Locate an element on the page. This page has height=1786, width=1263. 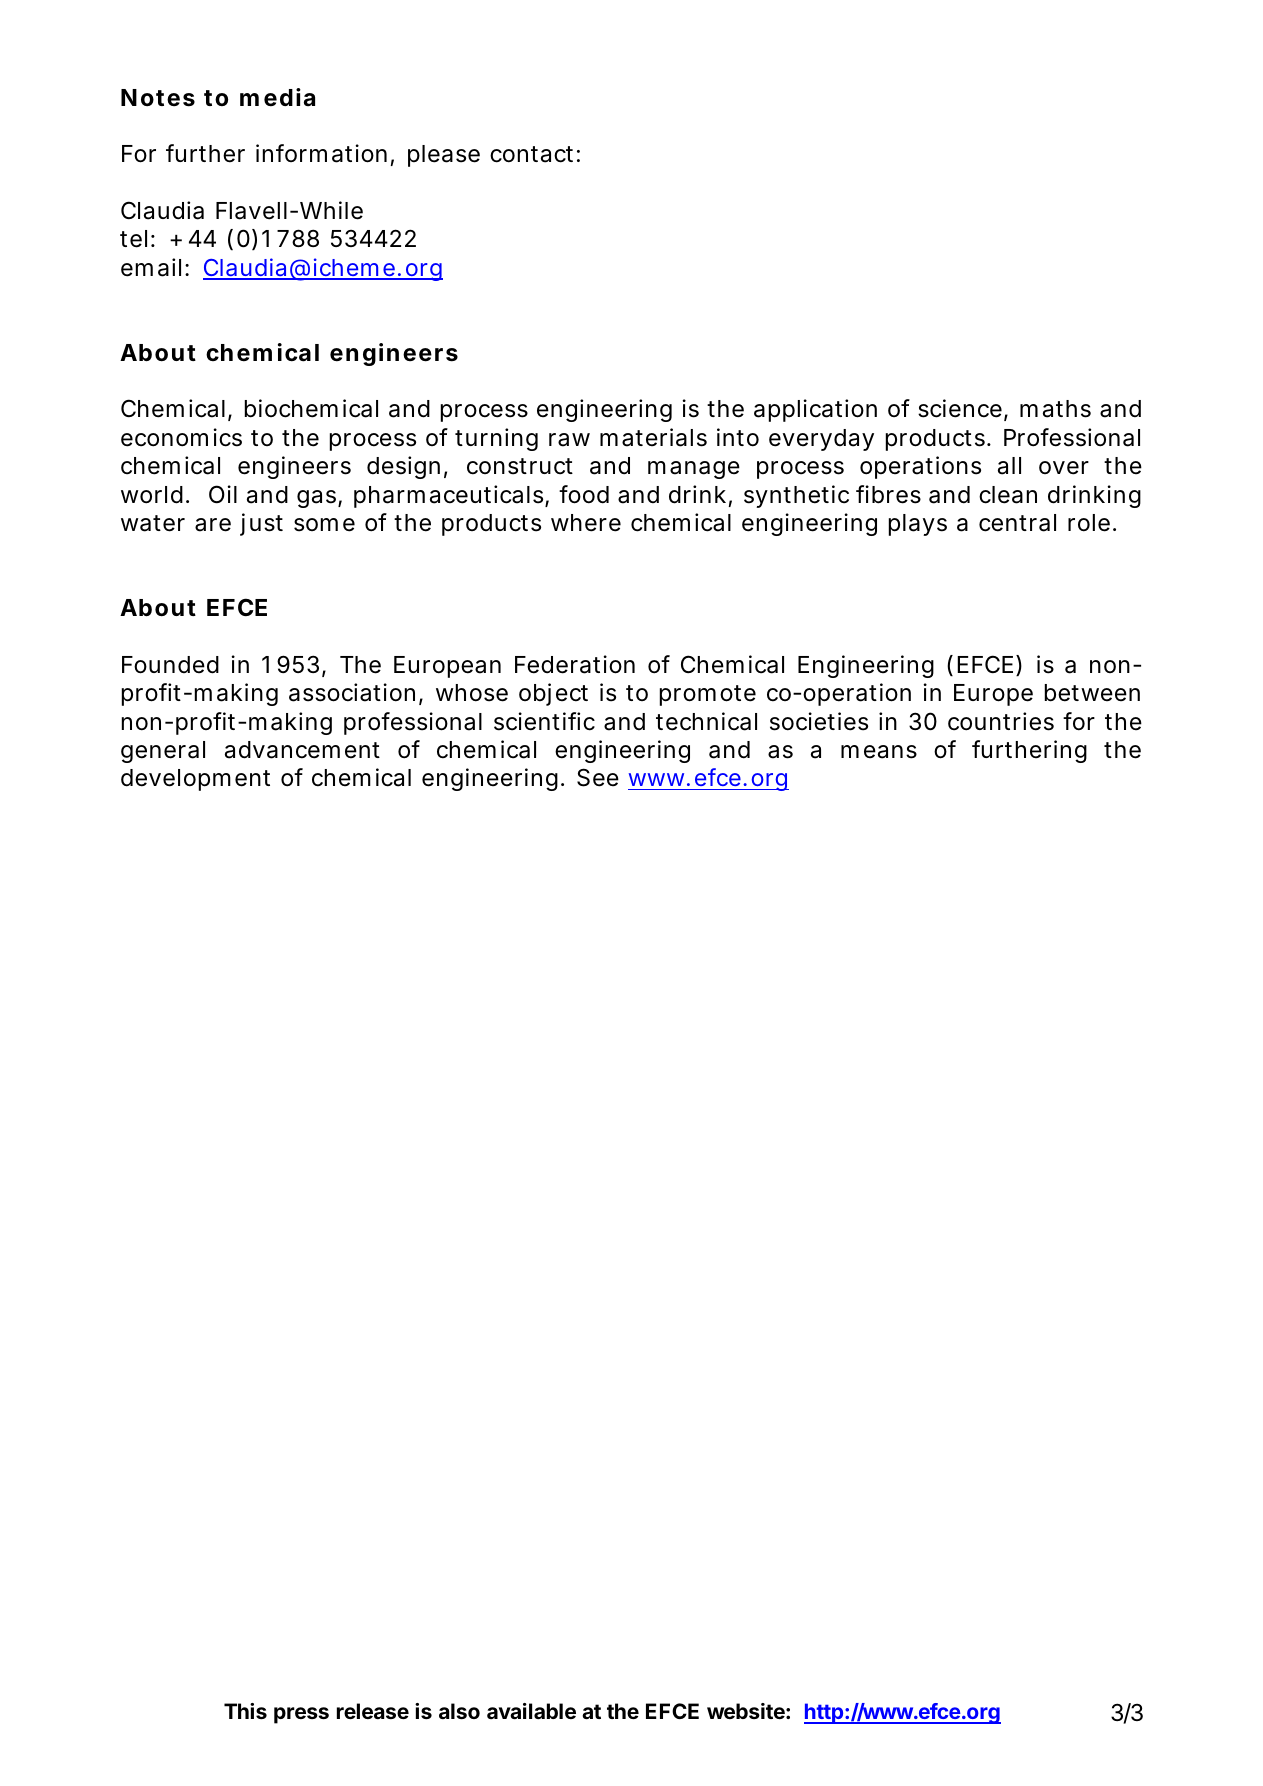
This is located at coordinates (245, 1711).
